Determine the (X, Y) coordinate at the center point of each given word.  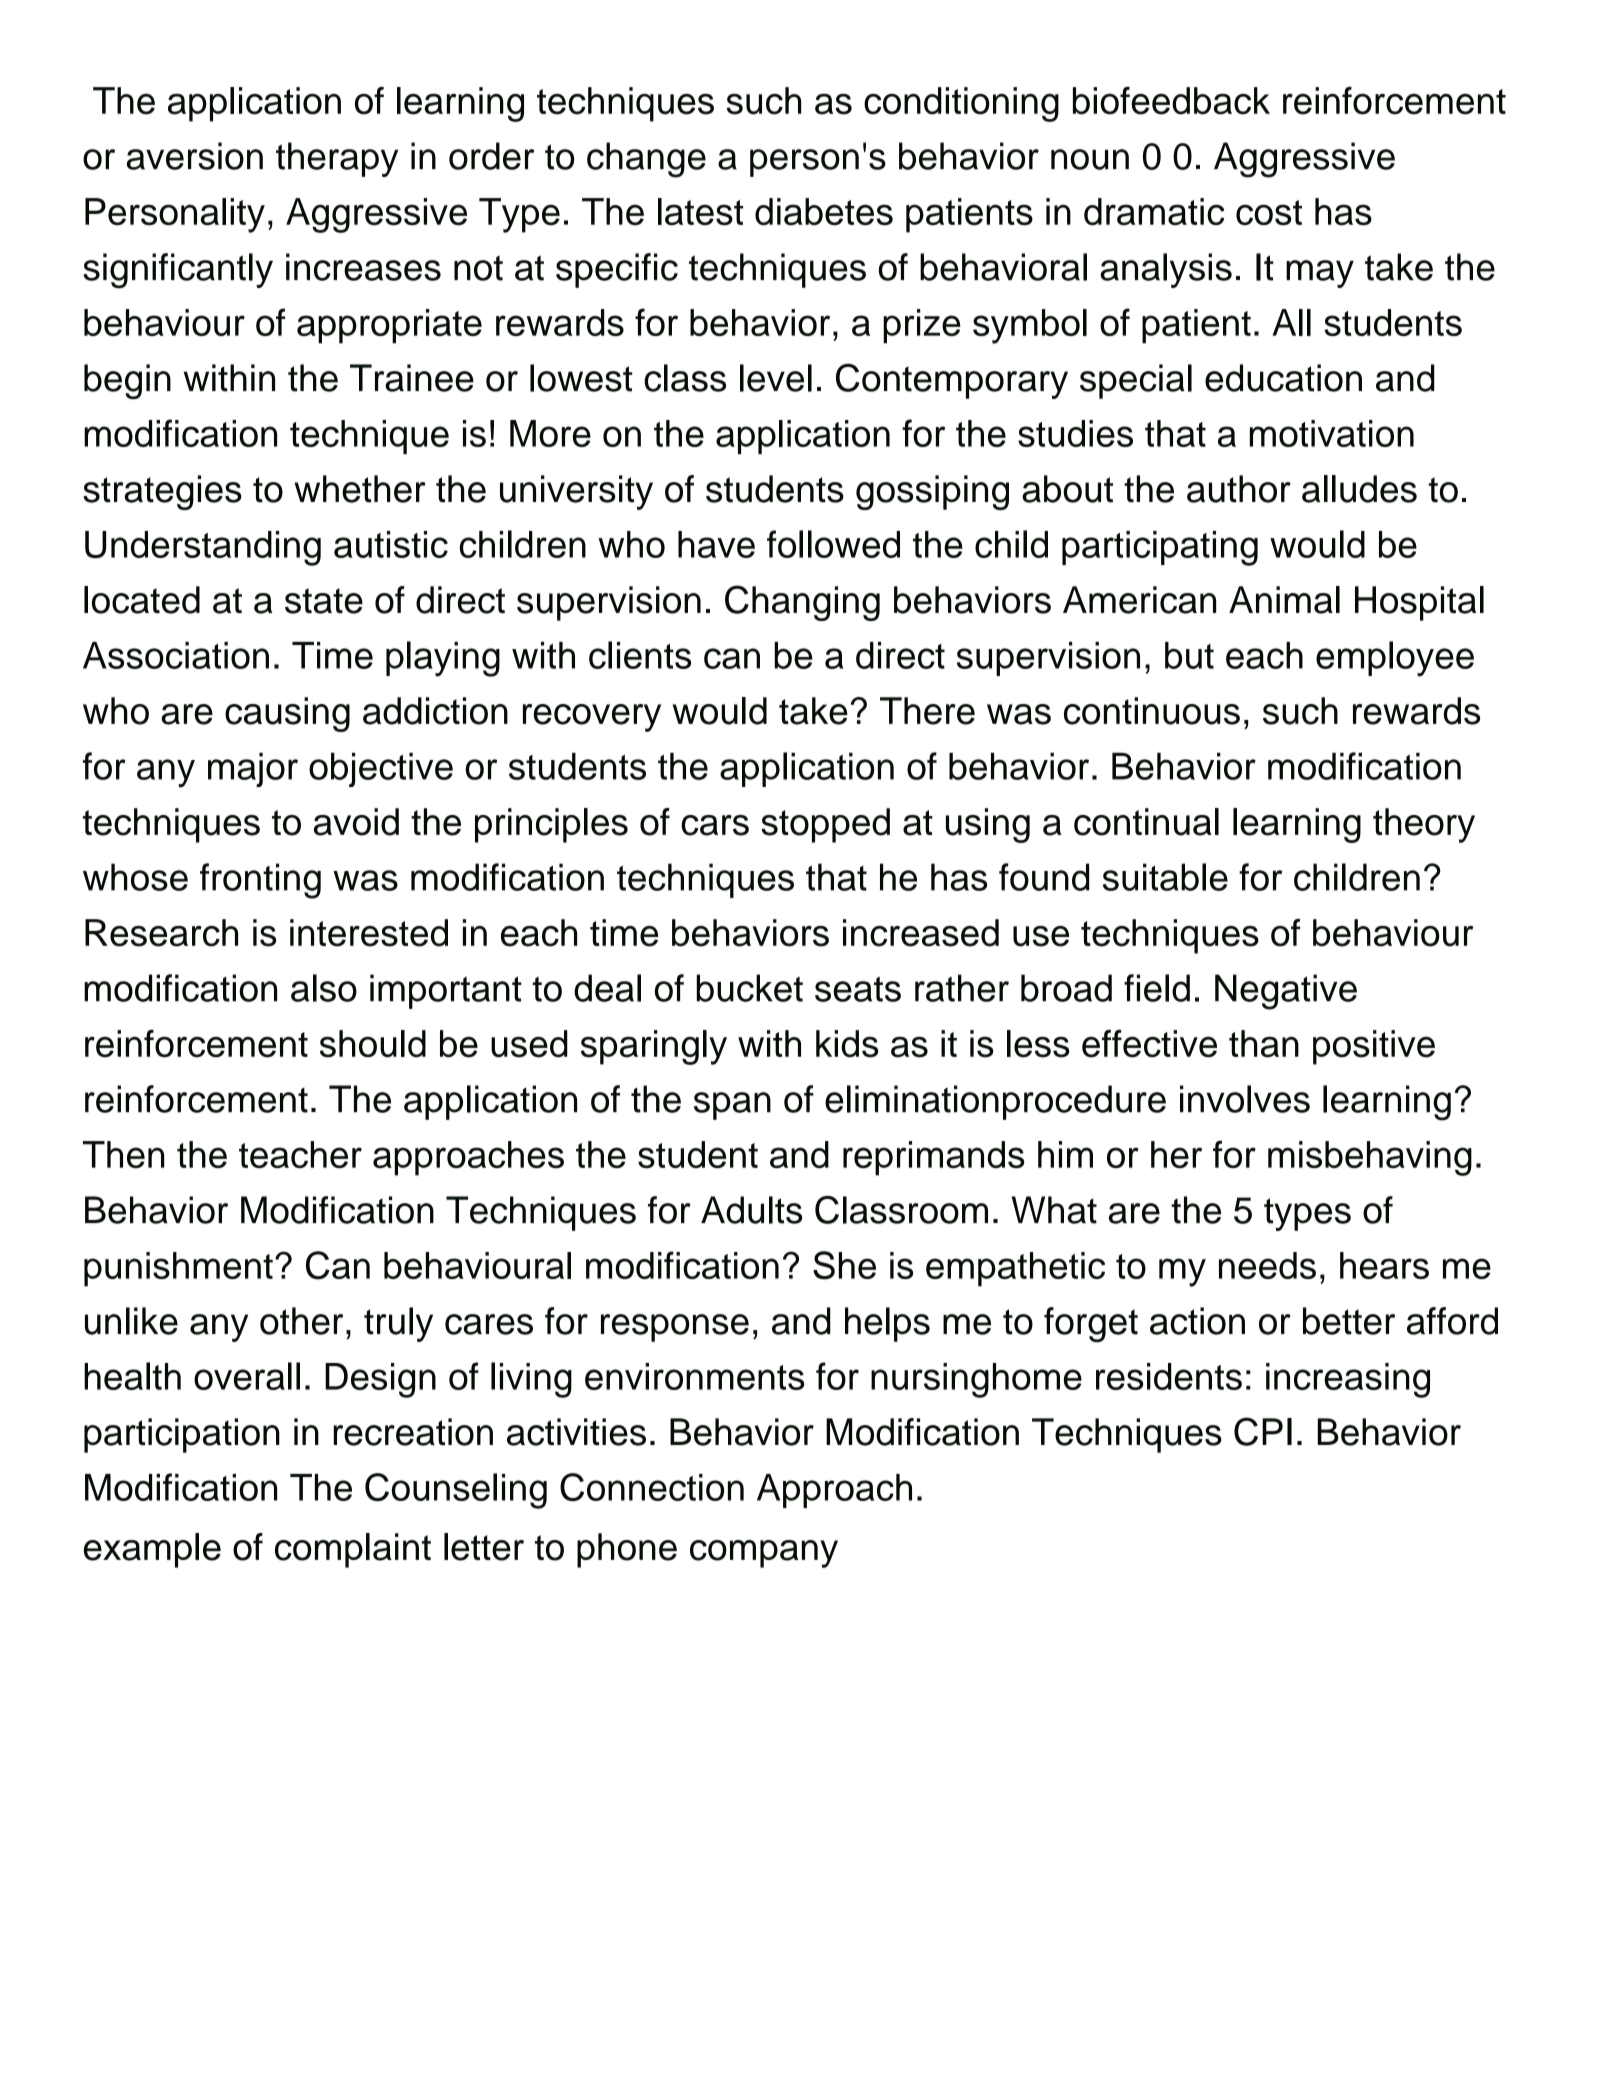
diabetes (824, 212)
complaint (353, 1550)
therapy (337, 159)
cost (1269, 213)
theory (1424, 825)
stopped (825, 825)
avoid (356, 822)
